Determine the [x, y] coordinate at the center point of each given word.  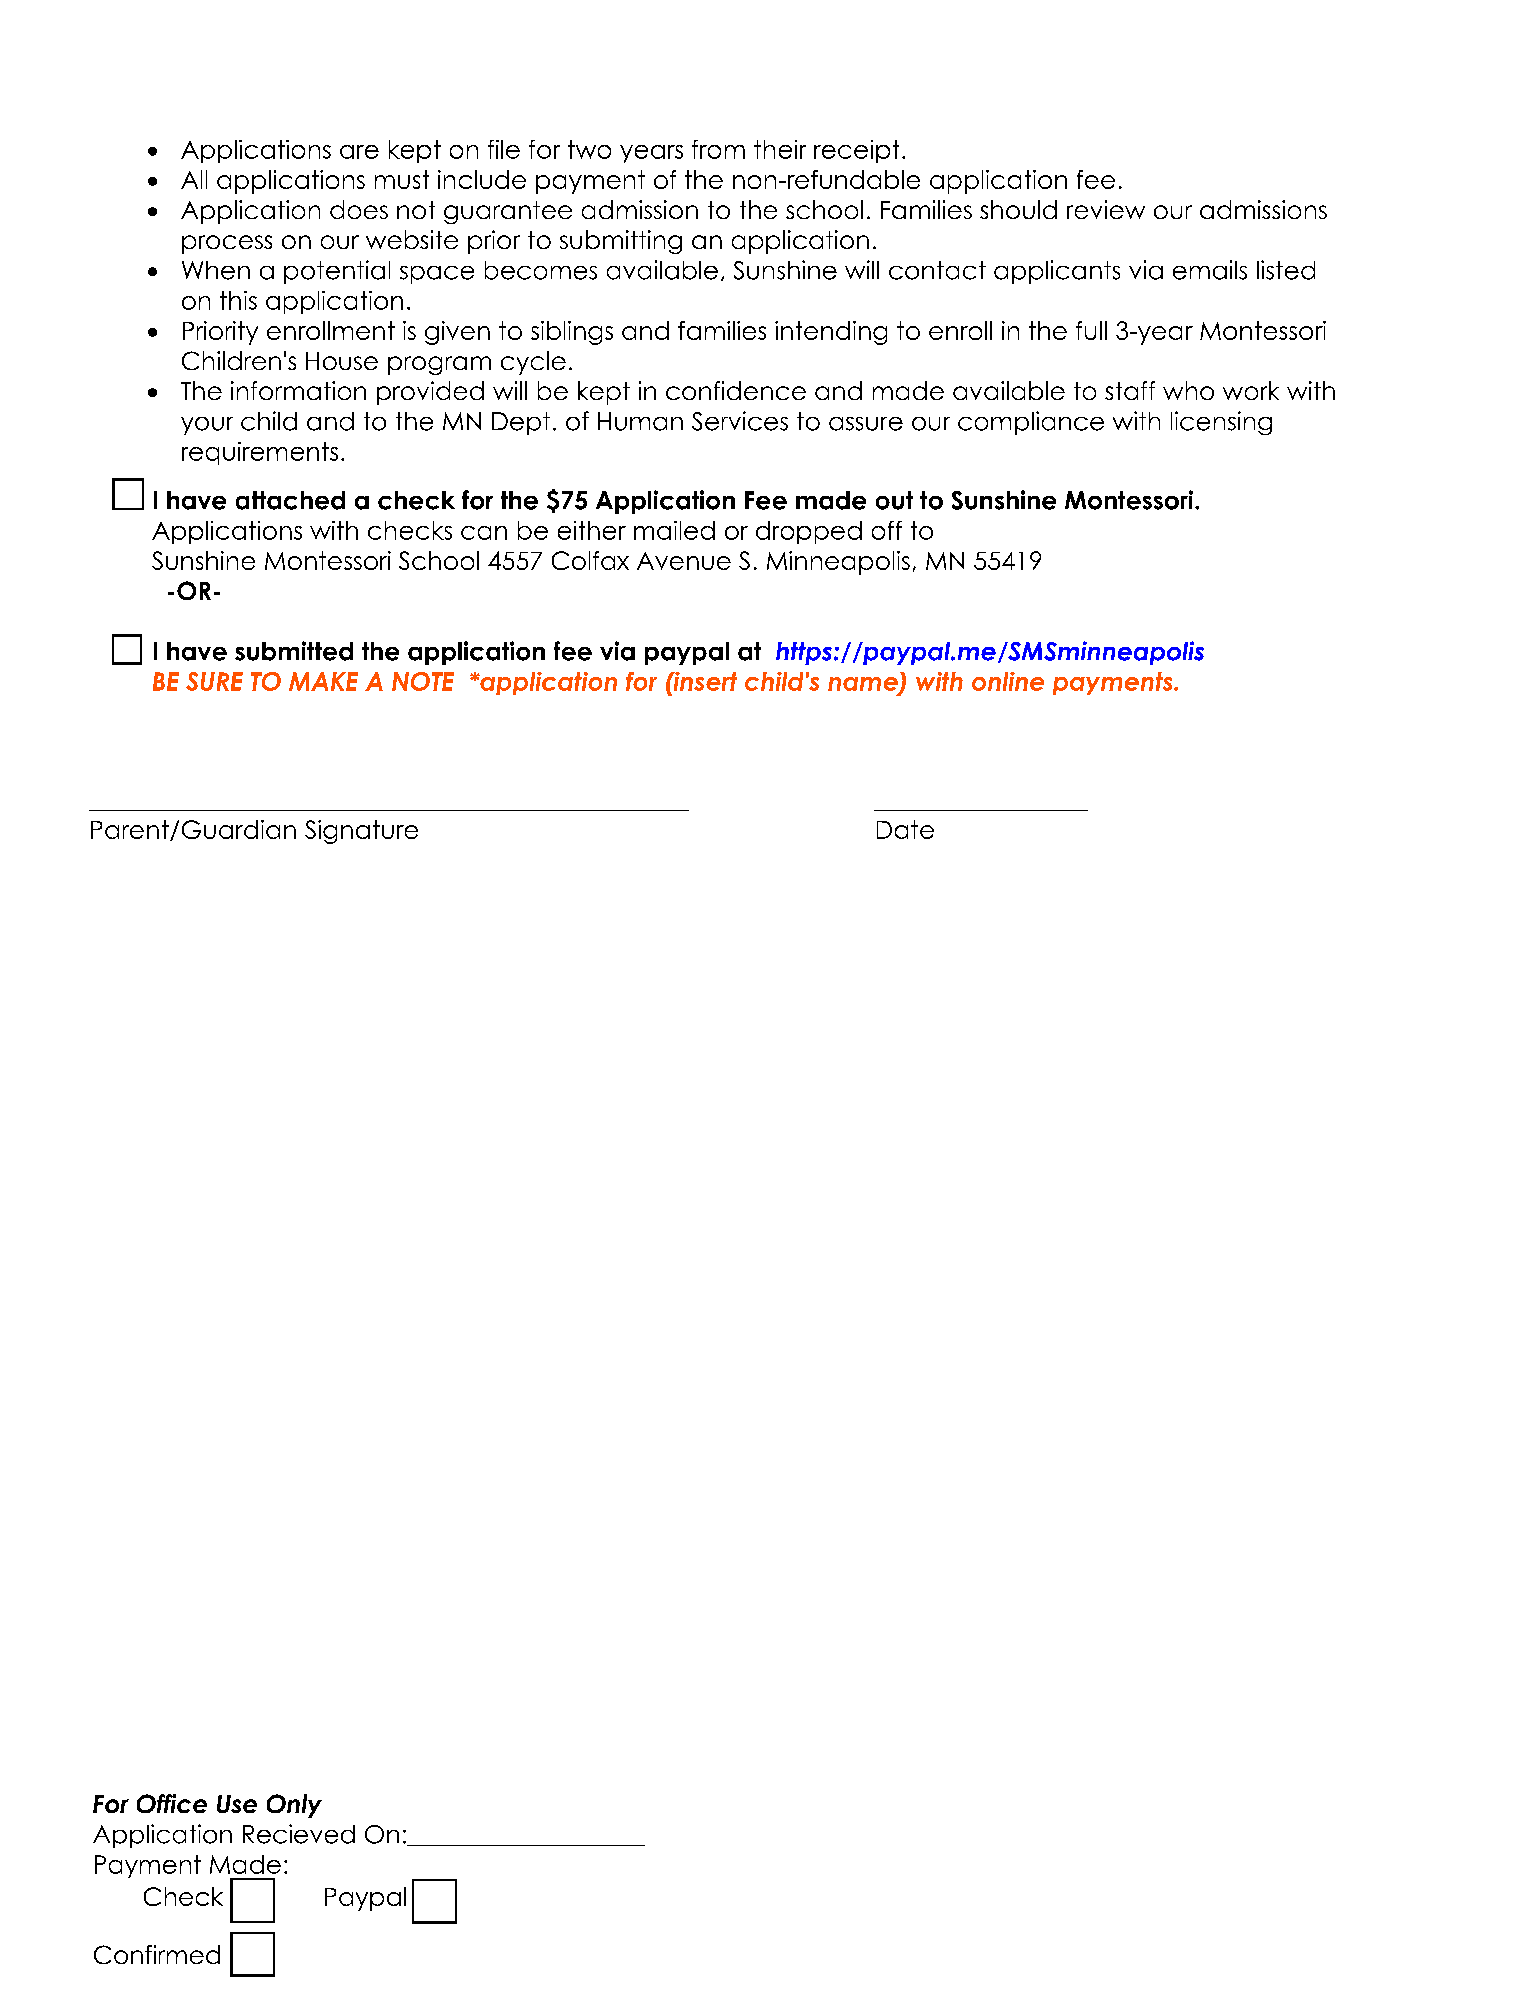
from [718, 149]
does [359, 209]
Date [905, 829]
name [864, 685]
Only [294, 1806]
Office [172, 1803]
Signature [361, 832]
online [1008, 681]
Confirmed [157, 1954]
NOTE [423, 681]
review [1106, 209]
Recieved [299, 1834]
